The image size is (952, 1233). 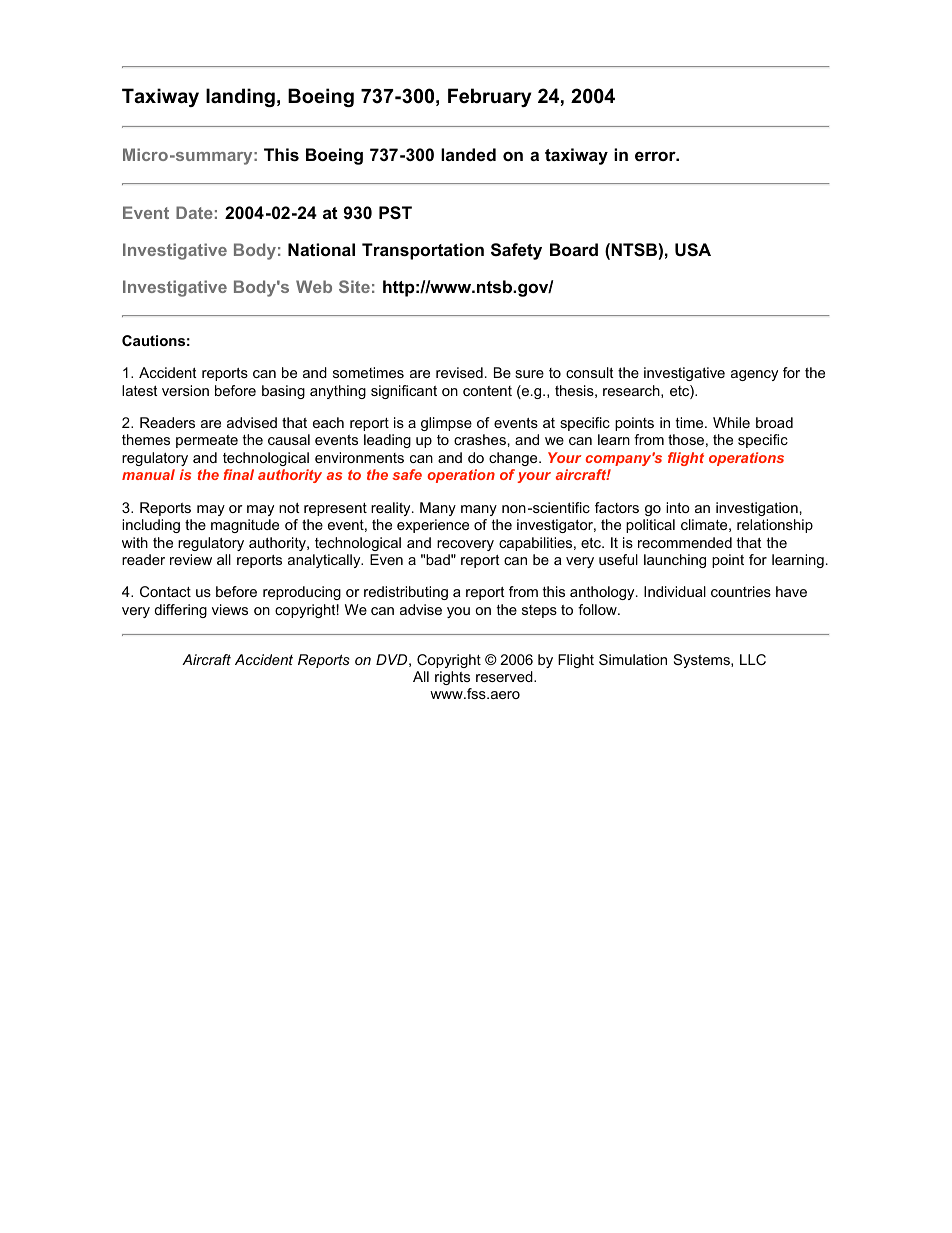 I want to click on content, so click(x=487, y=391).
